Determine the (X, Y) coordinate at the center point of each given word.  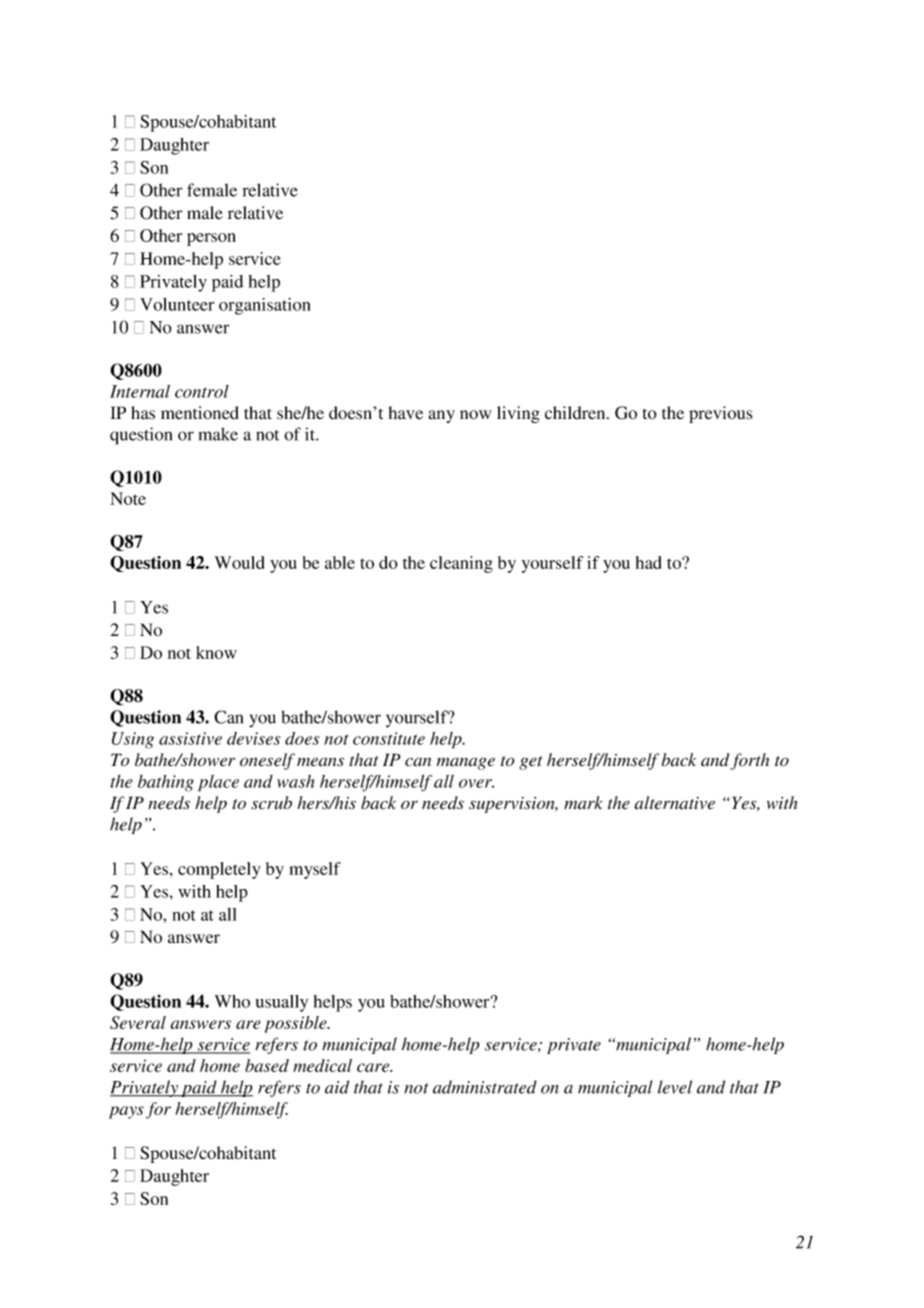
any (441, 416)
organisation (265, 306)
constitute (389, 738)
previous (721, 414)
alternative (675, 803)
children (576, 413)
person (211, 239)
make (218, 434)
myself (315, 870)
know (216, 652)
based (267, 1065)
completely (219, 870)
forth (750, 761)
